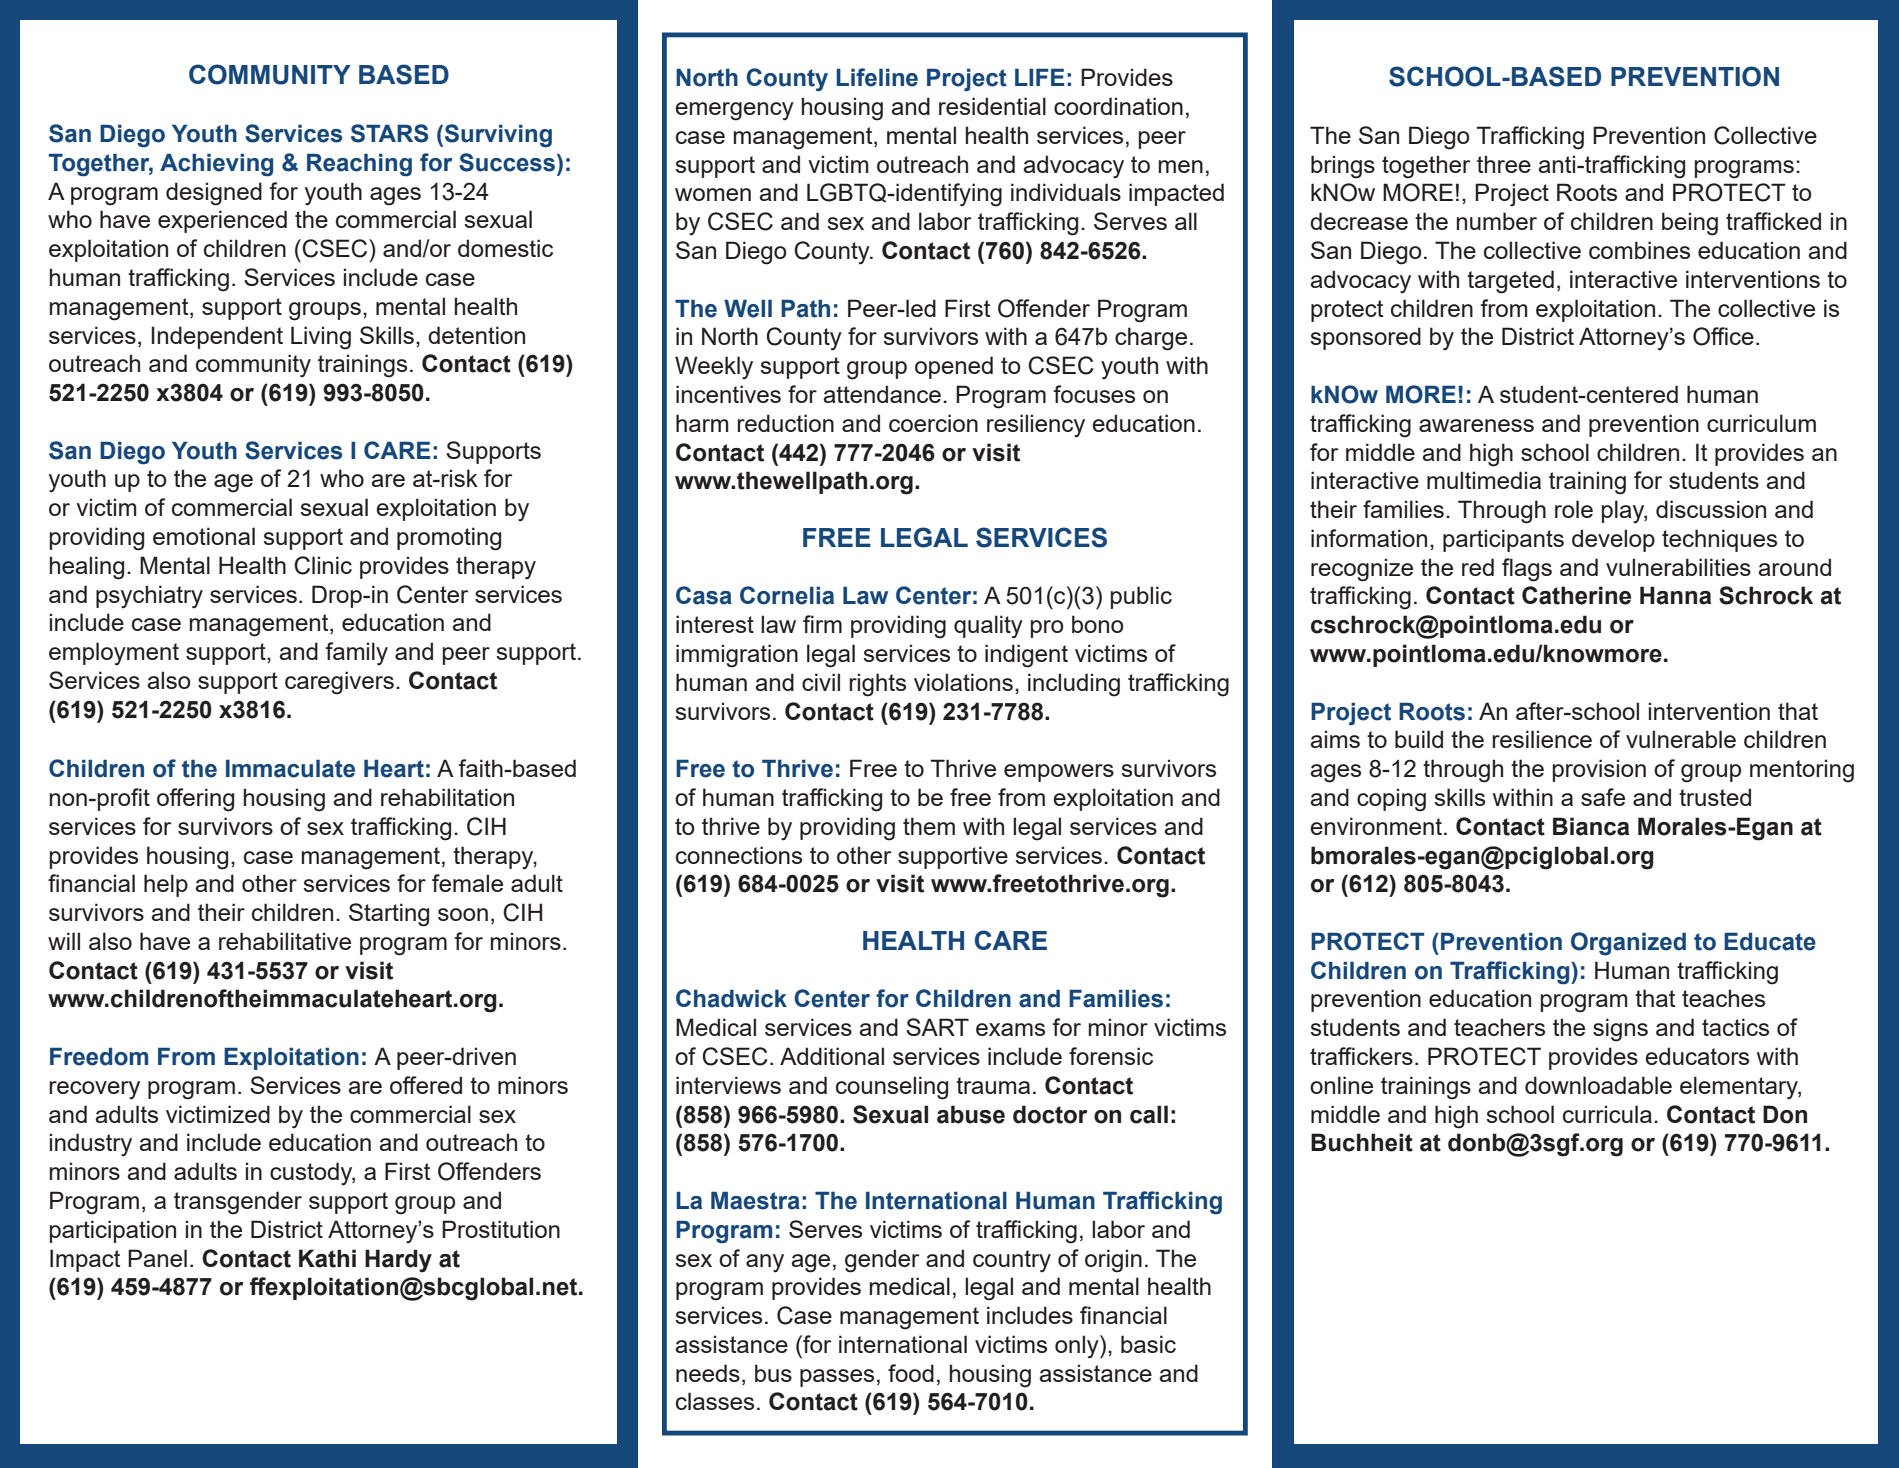 The height and width of the image is (1468, 1899). What do you see at coordinates (1607, 1114) in the image?
I see `curricula` at bounding box center [1607, 1114].
